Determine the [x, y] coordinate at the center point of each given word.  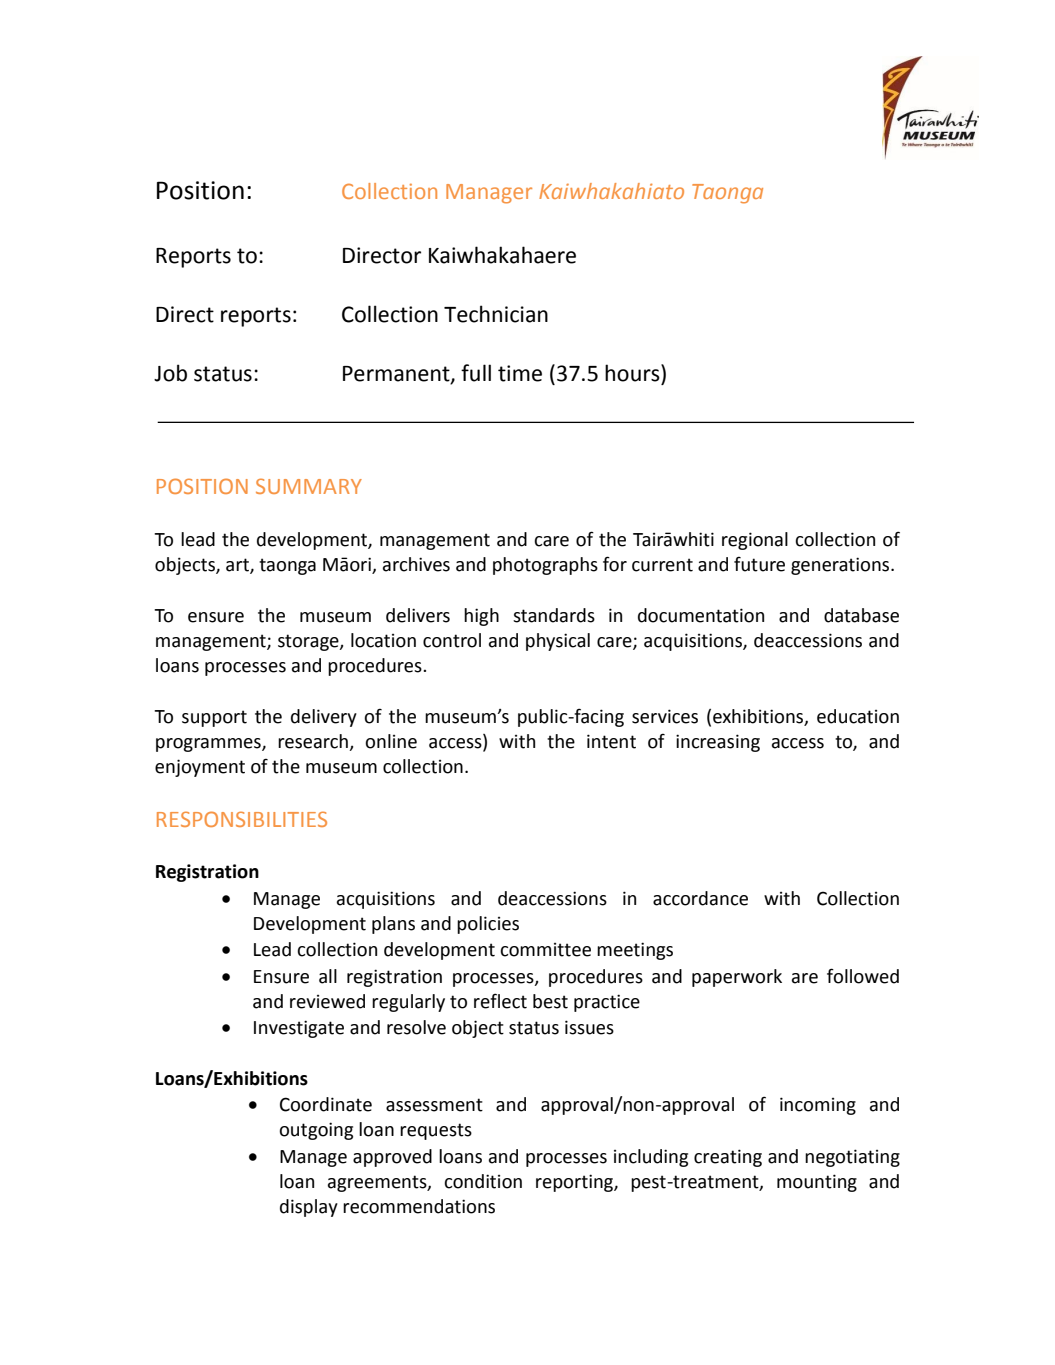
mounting [817, 1183]
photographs [545, 566]
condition [483, 1181]
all [328, 976]
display [309, 1208]
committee [545, 950]
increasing [718, 743]
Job [170, 373]
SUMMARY [309, 486]
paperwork [737, 978]
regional [755, 541]
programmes [209, 745]
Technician [496, 314]
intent [611, 741]
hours [633, 373]
